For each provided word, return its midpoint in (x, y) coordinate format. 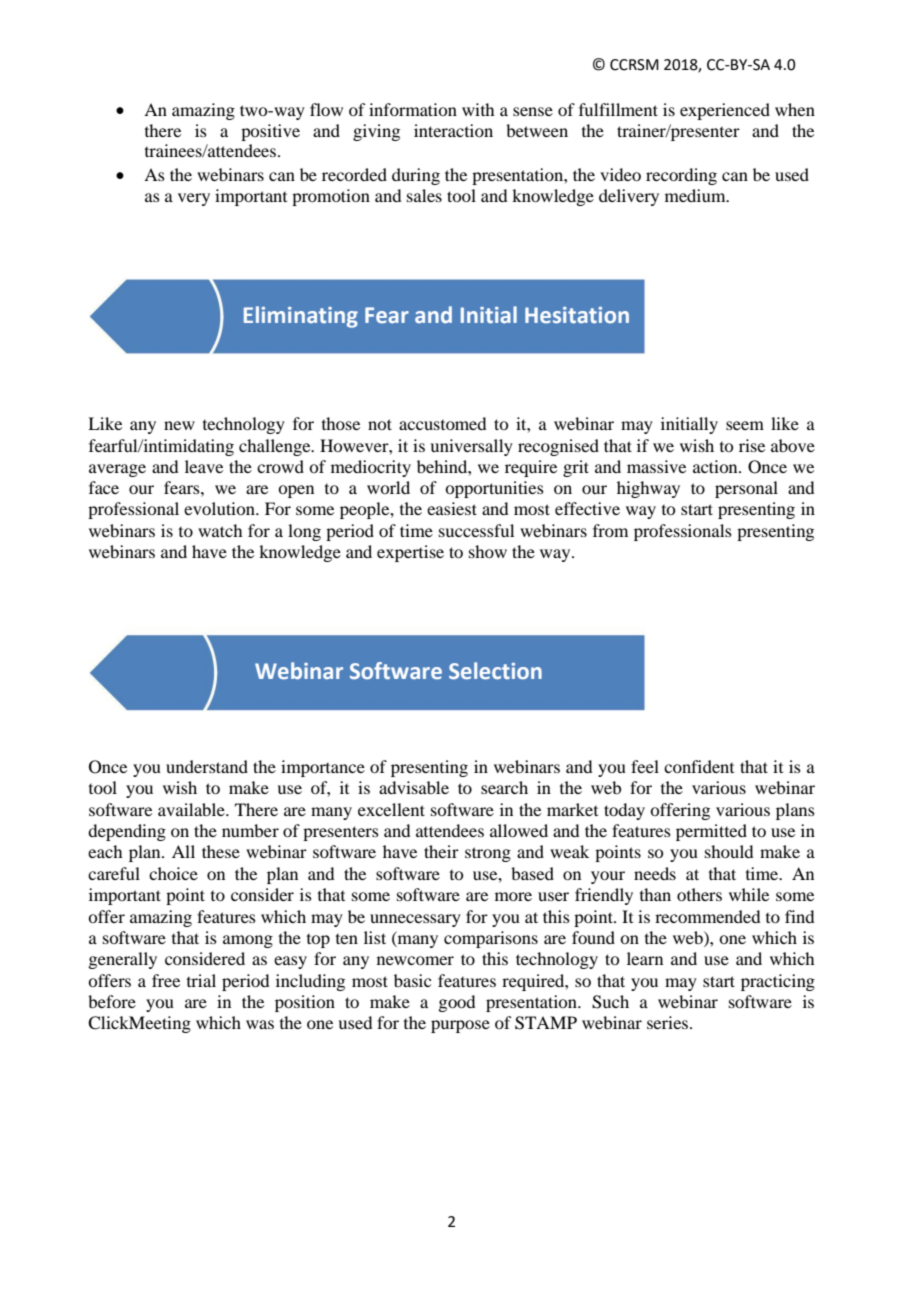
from (610, 530)
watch (220, 530)
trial (201, 980)
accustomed (442, 423)
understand (207, 766)
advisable (414, 787)
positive (270, 132)
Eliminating (301, 317)
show (488, 551)
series (667, 1022)
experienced (725, 111)
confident (699, 766)
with (478, 109)
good (456, 1003)
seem (745, 425)
